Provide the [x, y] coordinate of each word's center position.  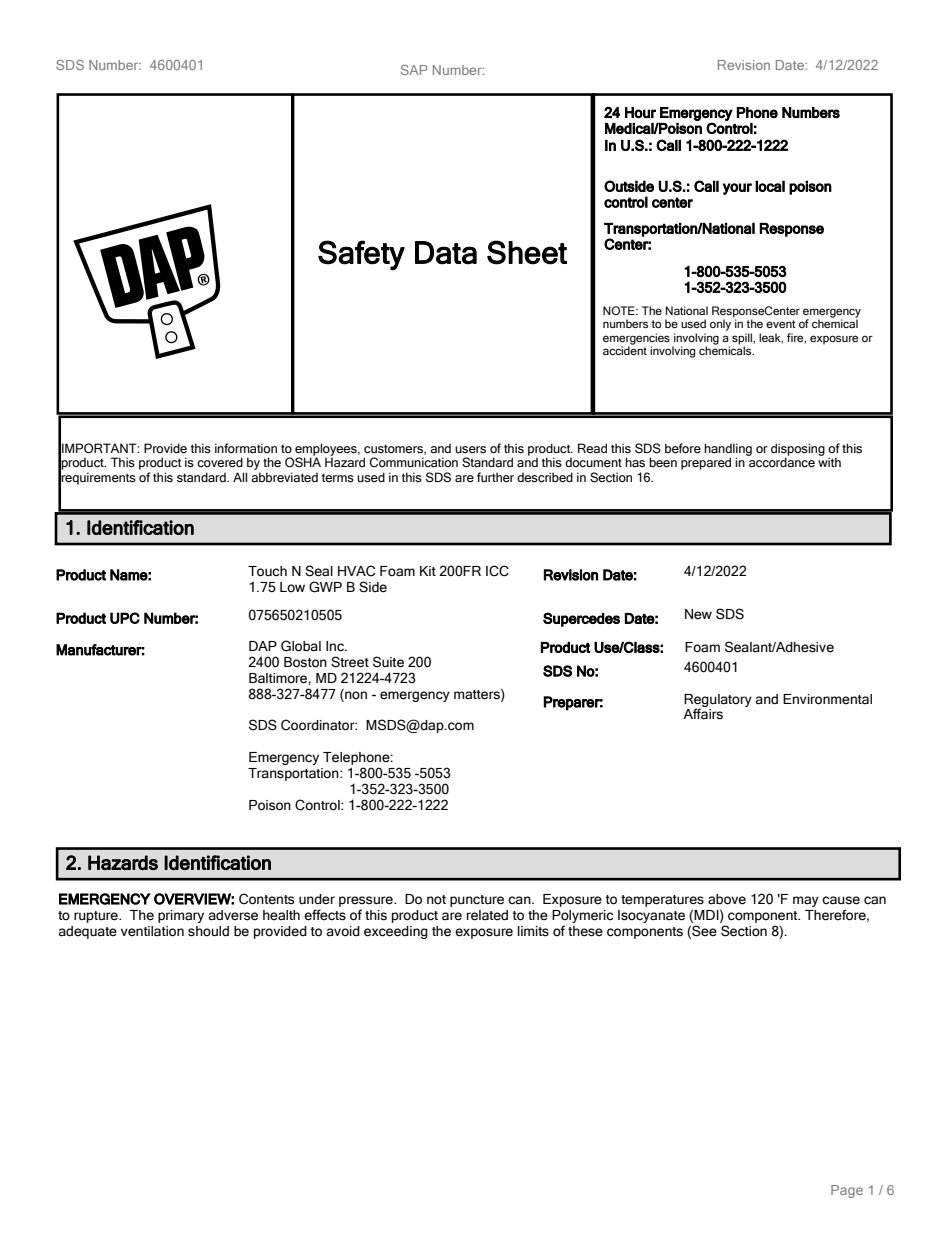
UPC [125, 618]
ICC [497, 571]
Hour [640, 112]
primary [181, 916]
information [246, 448]
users [470, 450]
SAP [414, 70]
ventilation [152, 931]
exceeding [396, 932]
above [727, 899]
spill [743, 339]
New [698, 614]
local [770, 186]
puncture [477, 901]
